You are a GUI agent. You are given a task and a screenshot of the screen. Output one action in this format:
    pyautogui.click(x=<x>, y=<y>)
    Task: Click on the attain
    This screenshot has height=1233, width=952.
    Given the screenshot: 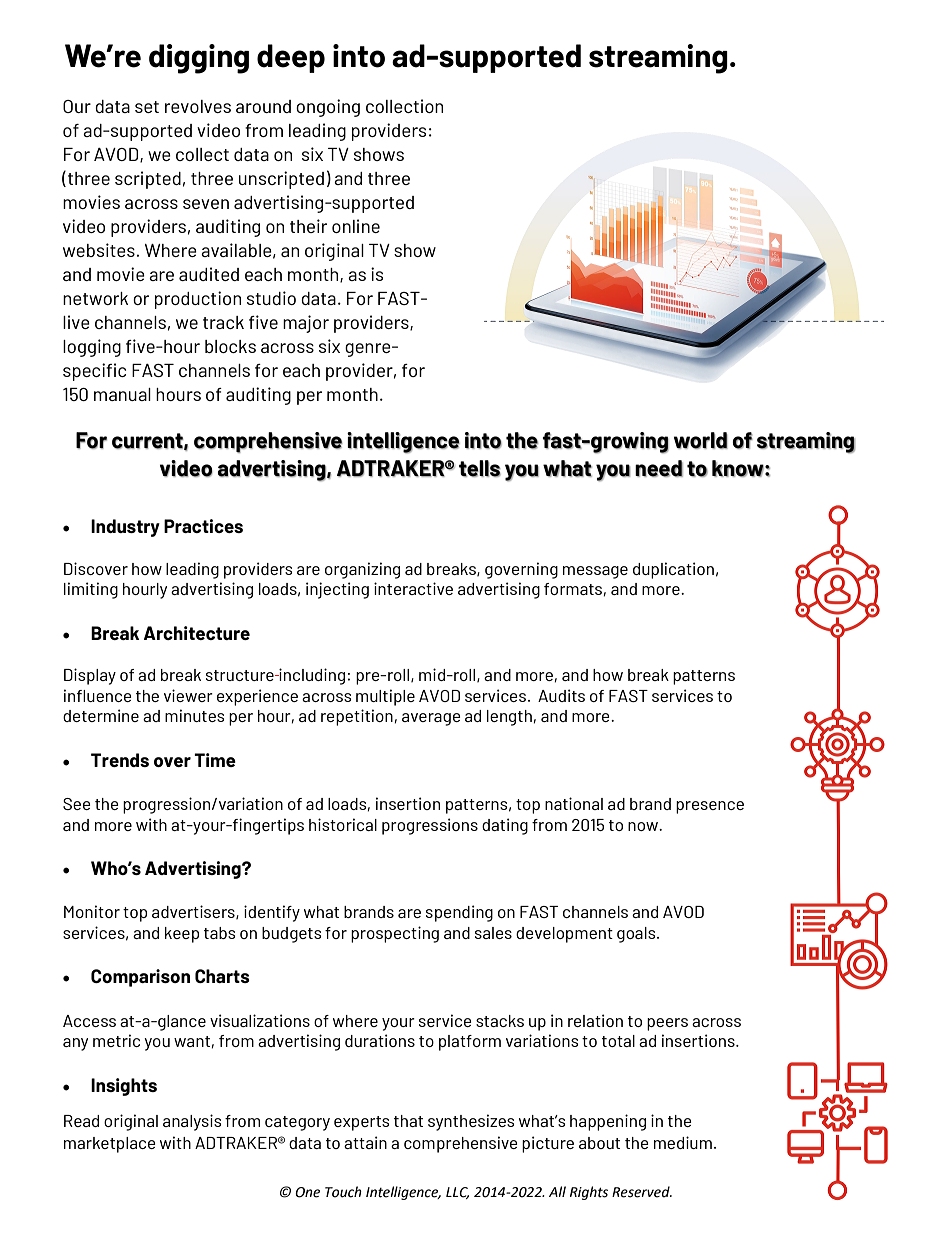 What is the action you would take?
    pyautogui.click(x=365, y=1142)
